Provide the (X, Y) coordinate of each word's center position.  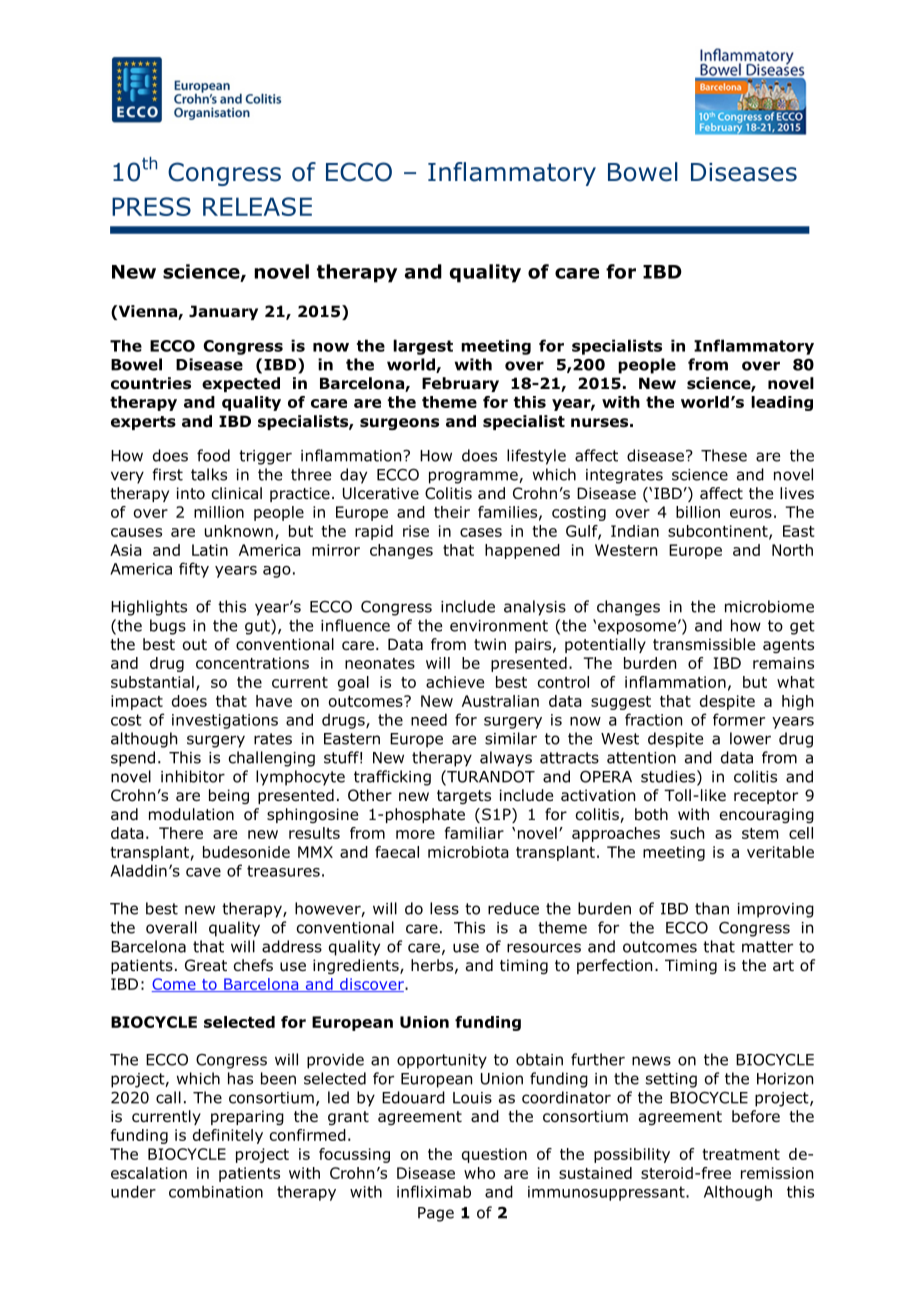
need (429, 719)
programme (474, 477)
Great (206, 965)
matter (767, 947)
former (739, 719)
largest (423, 347)
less (444, 908)
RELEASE (257, 206)
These (724, 455)
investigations (225, 721)
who (479, 1173)
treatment (741, 1154)
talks (209, 474)
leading (782, 403)
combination (216, 1191)
